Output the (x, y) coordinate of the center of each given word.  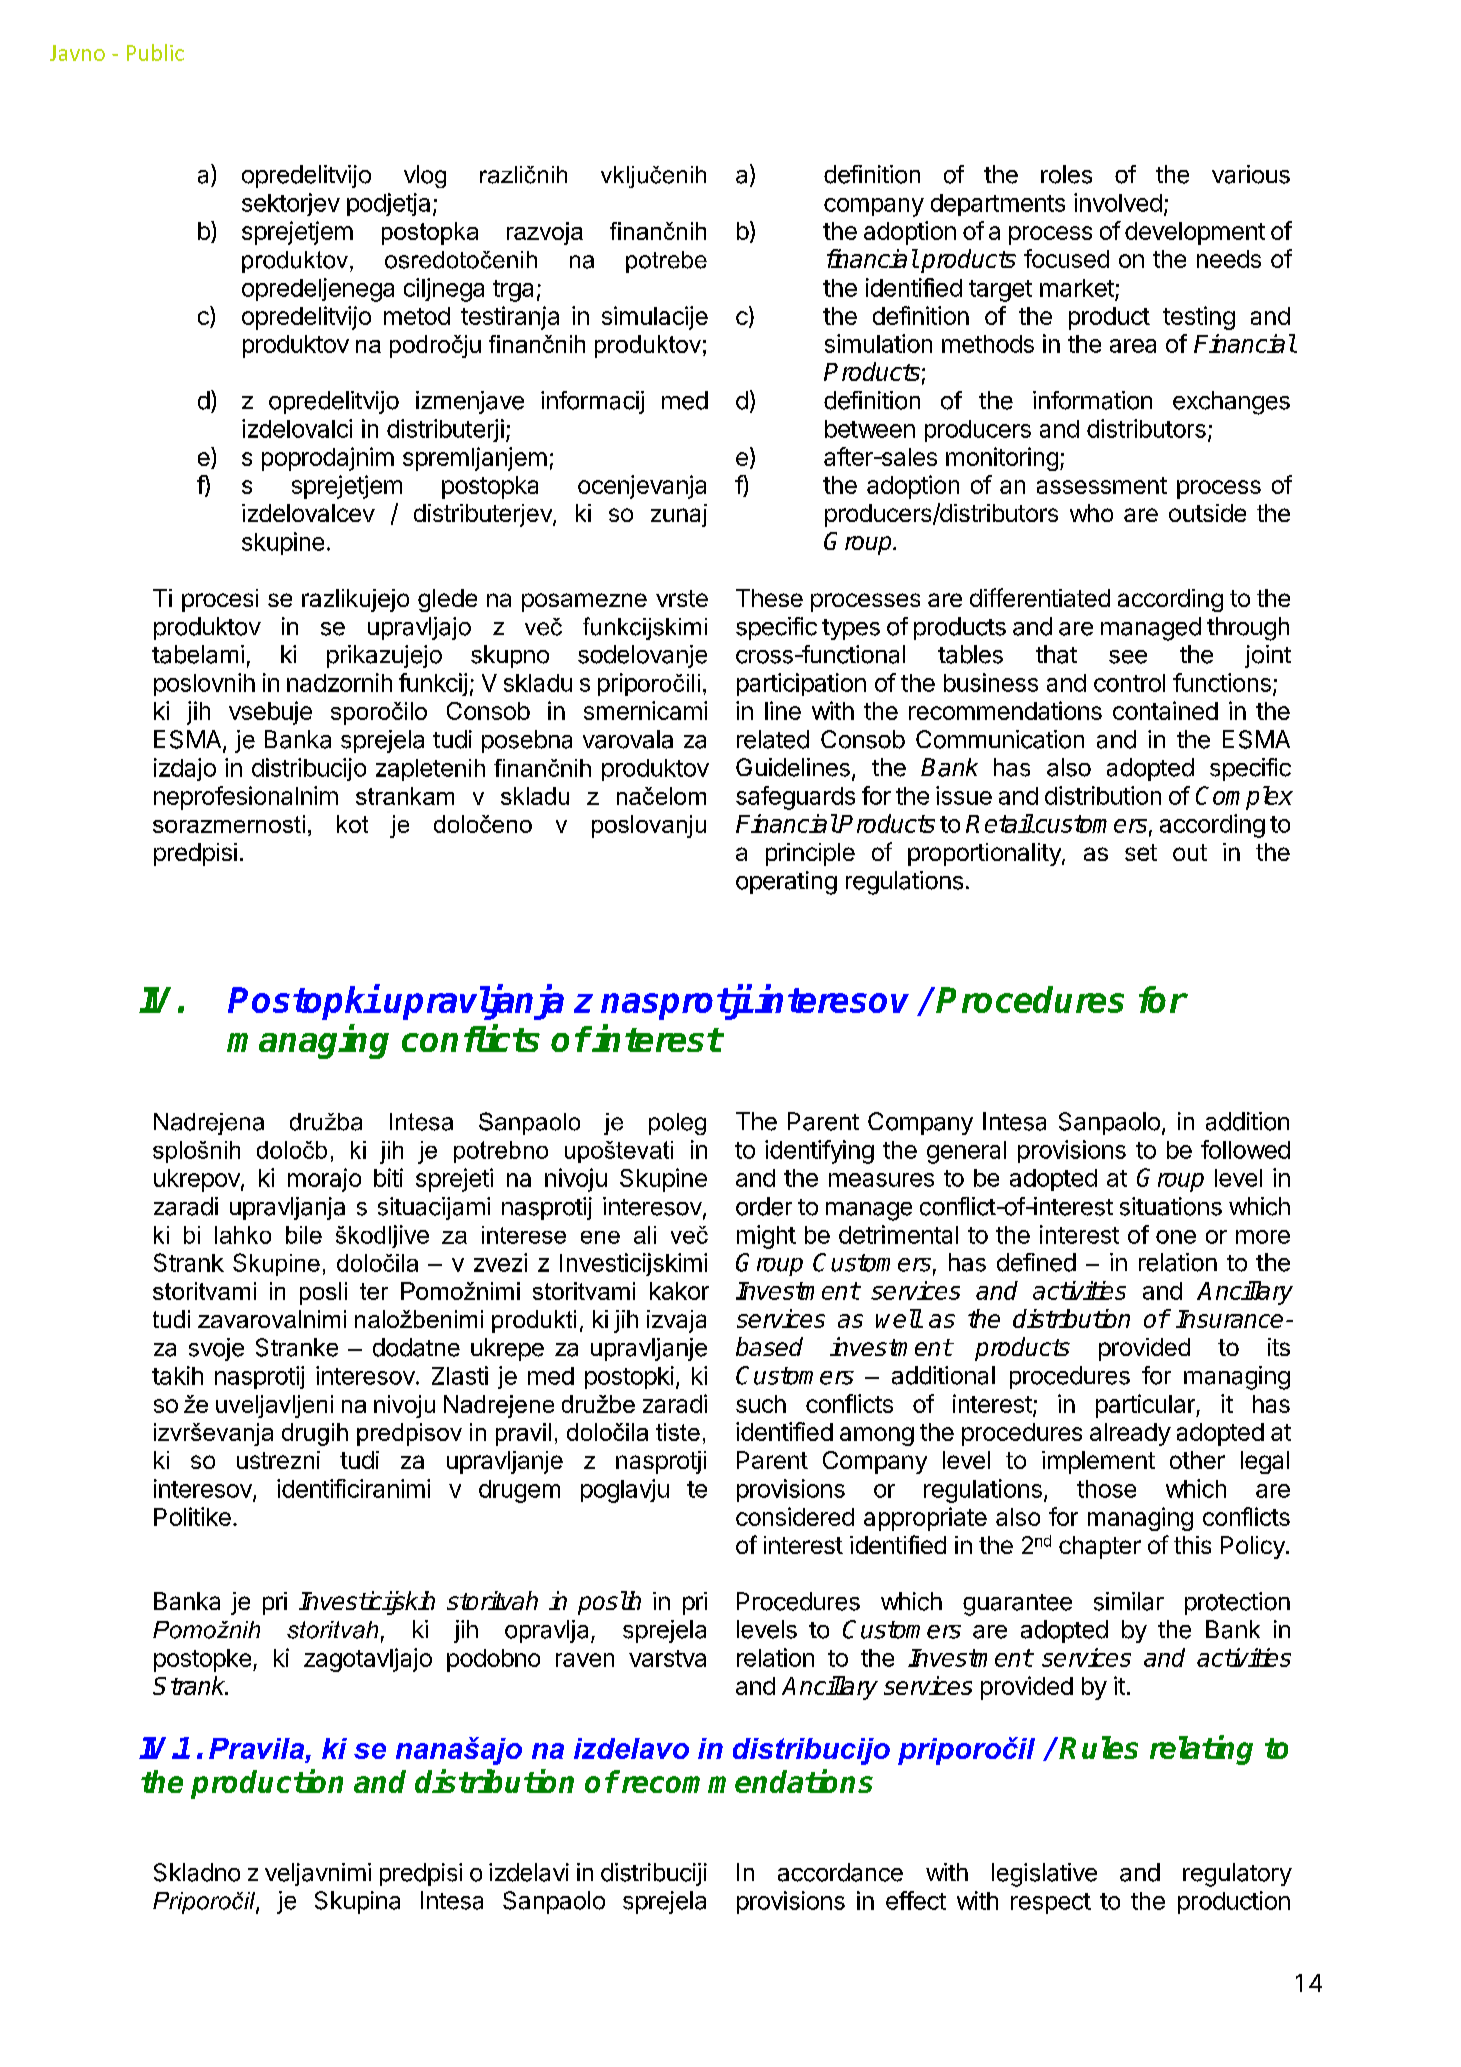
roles (1066, 174)
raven (585, 1660)
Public (155, 52)
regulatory (1237, 1875)
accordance (840, 1872)
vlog (425, 176)
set (1141, 852)
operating (786, 883)
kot (352, 824)
